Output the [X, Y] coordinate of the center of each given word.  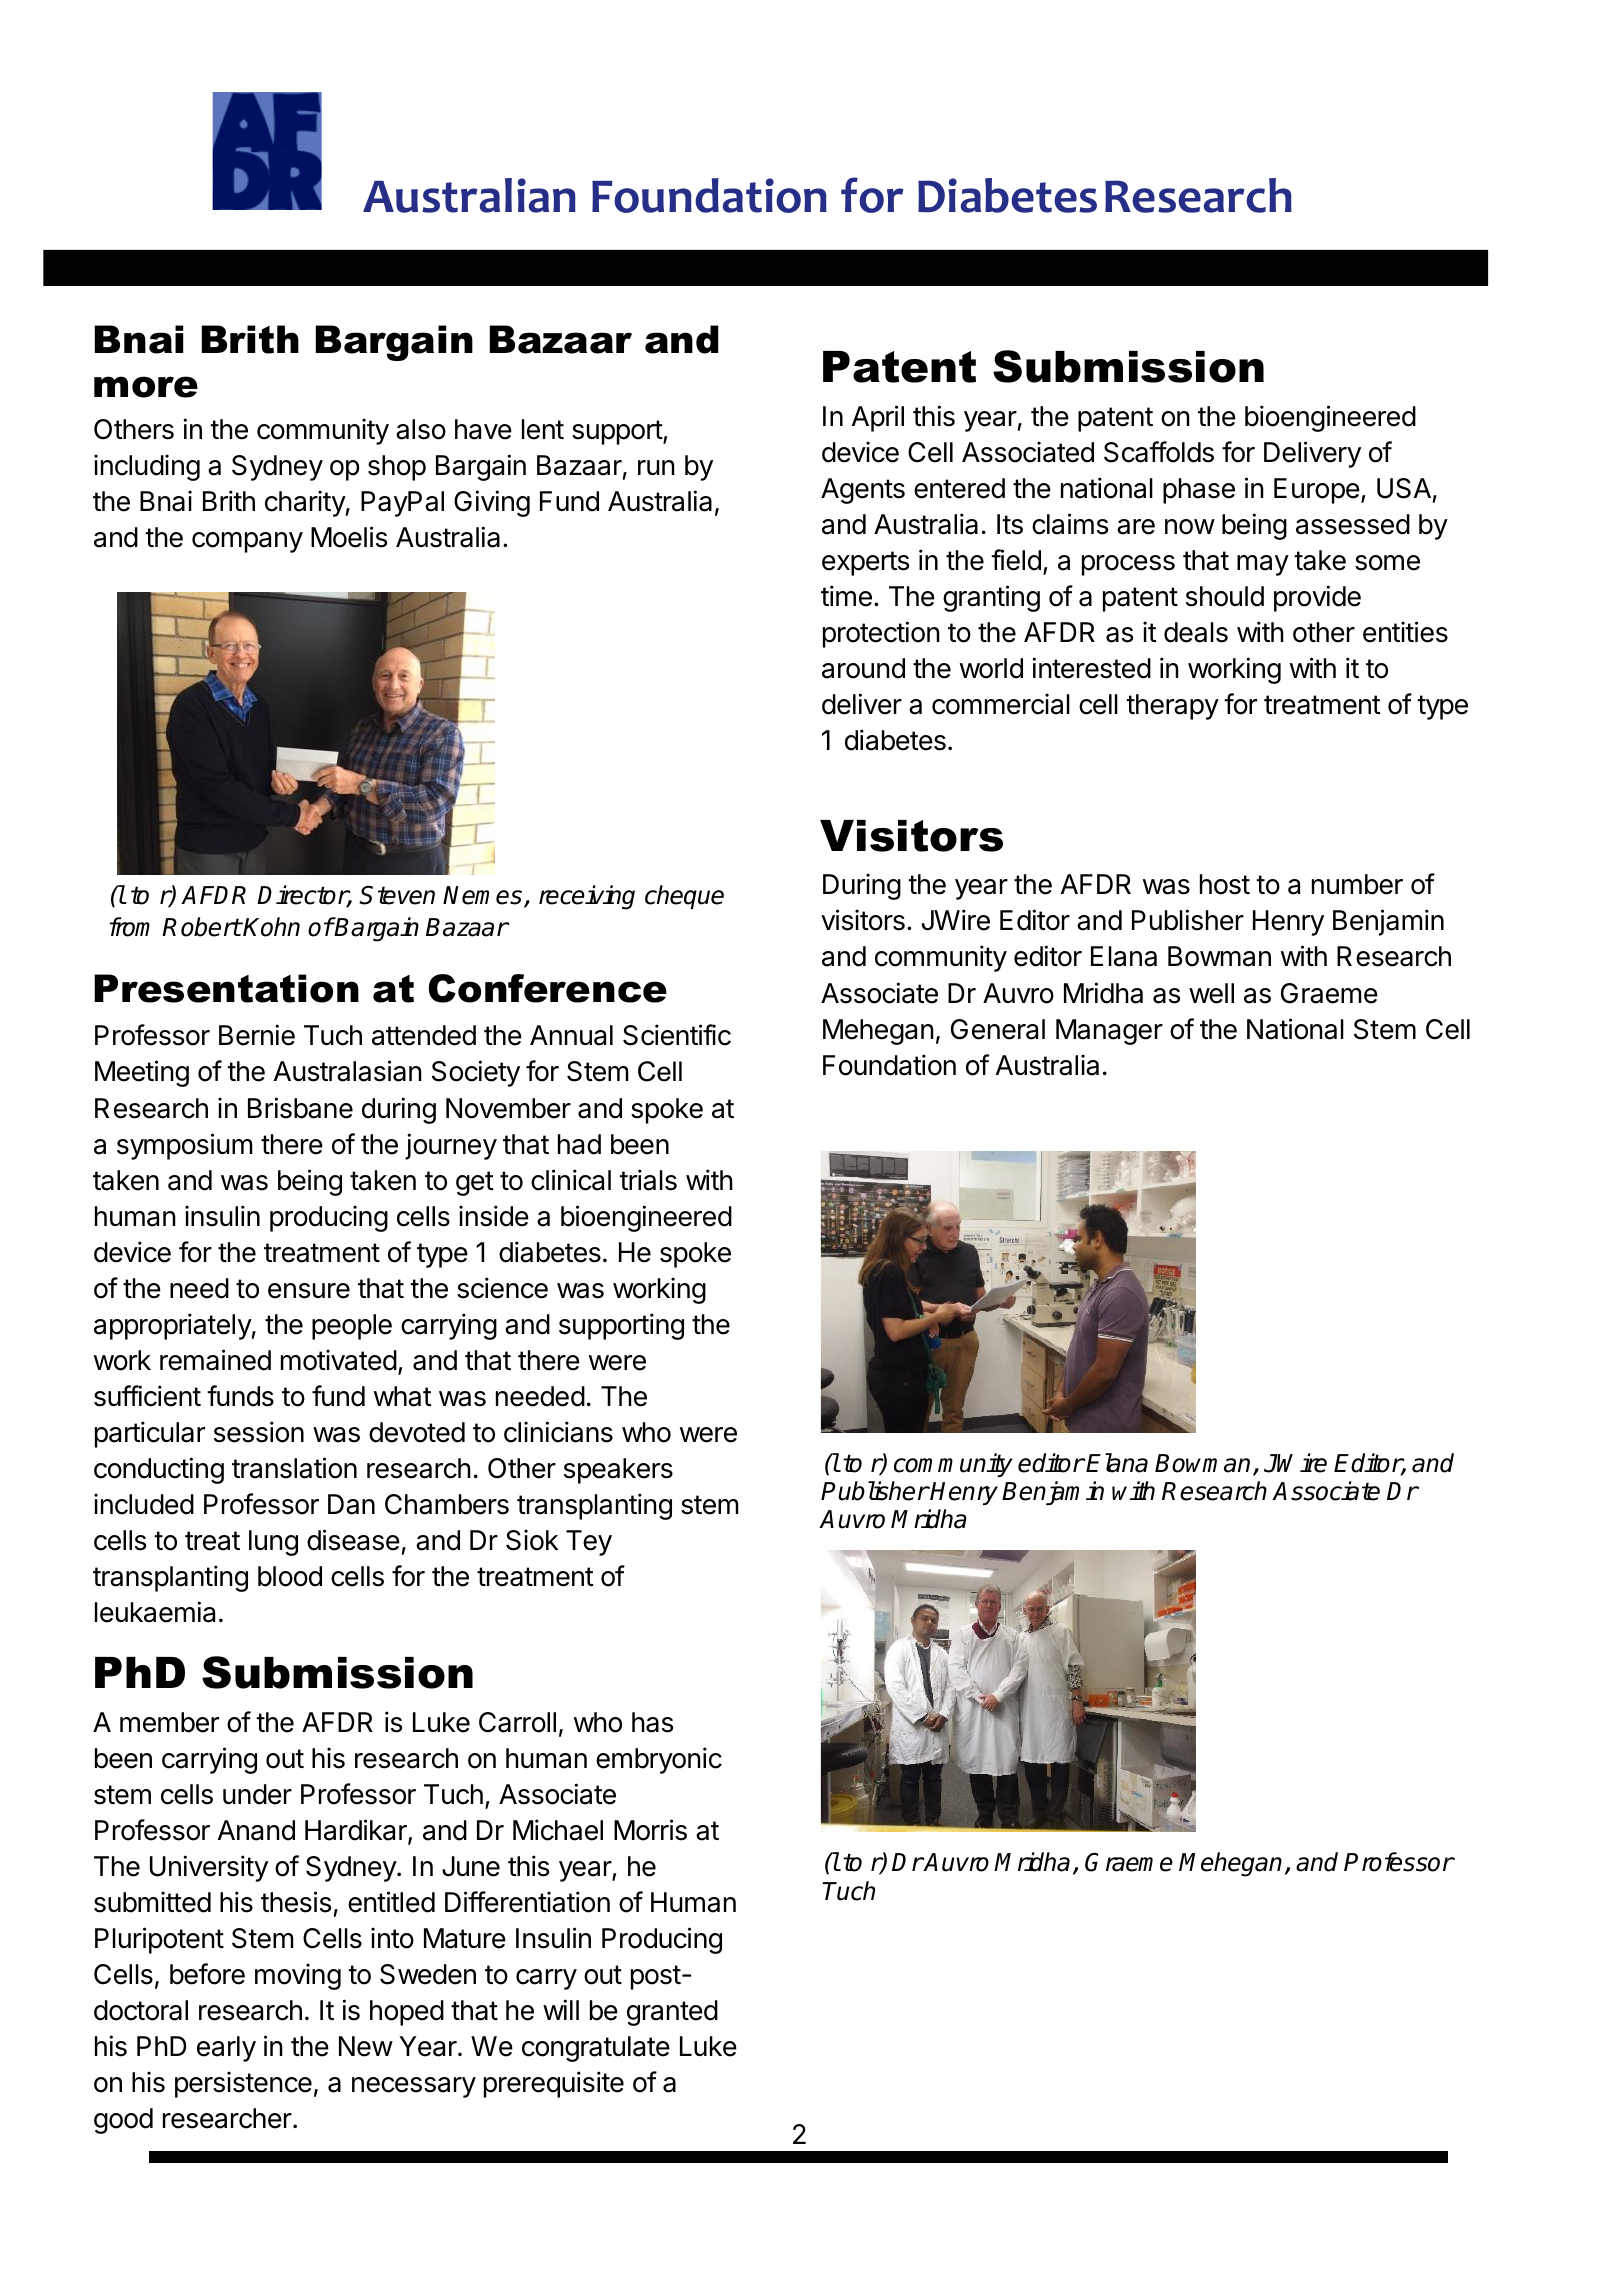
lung [273, 1543]
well [1211, 993]
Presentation [226, 988]
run [656, 467]
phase [1199, 491]
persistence [243, 2084]
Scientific [677, 1035]
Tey [589, 1543]
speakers [618, 1471]
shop [397, 468]
